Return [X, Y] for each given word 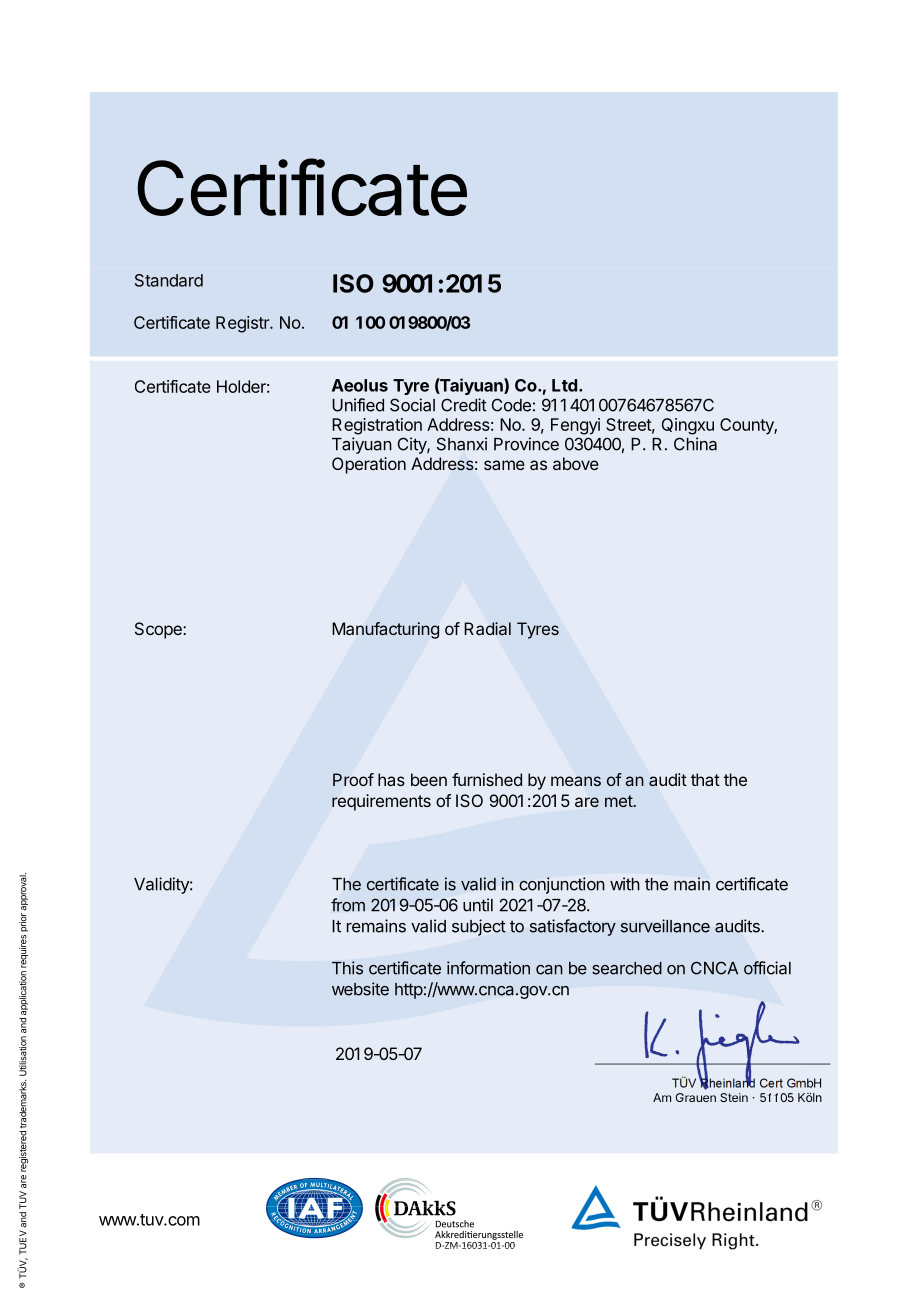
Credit [464, 405]
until [478, 905]
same [504, 465]
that [705, 779]
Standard [169, 280]
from [348, 905]
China [695, 444]
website [360, 989]
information [488, 968]
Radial [487, 628]
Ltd [564, 385]
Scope [159, 630]
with [625, 884]
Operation [369, 465]
